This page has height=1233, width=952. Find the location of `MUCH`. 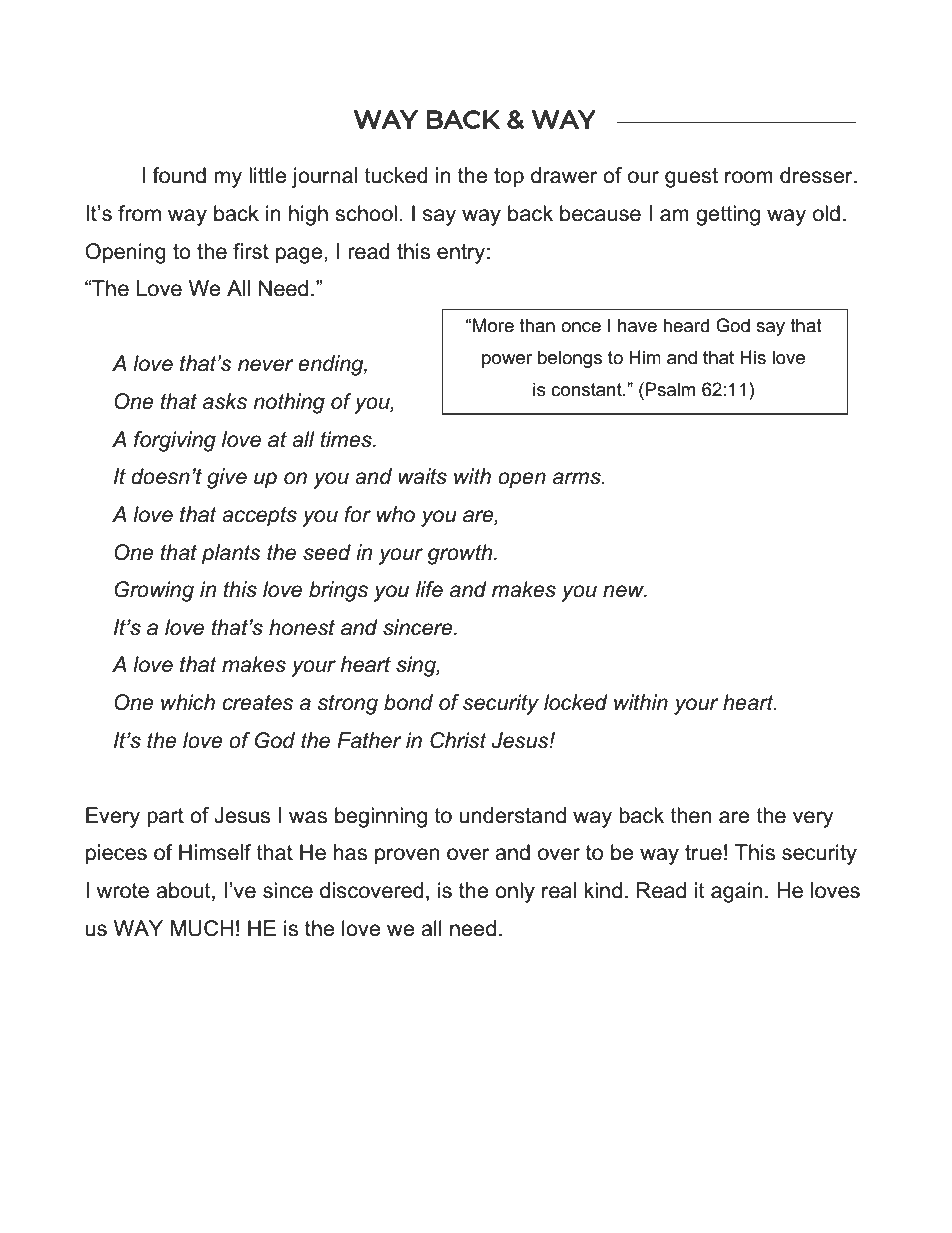

MUCH is located at coordinates (202, 928).
